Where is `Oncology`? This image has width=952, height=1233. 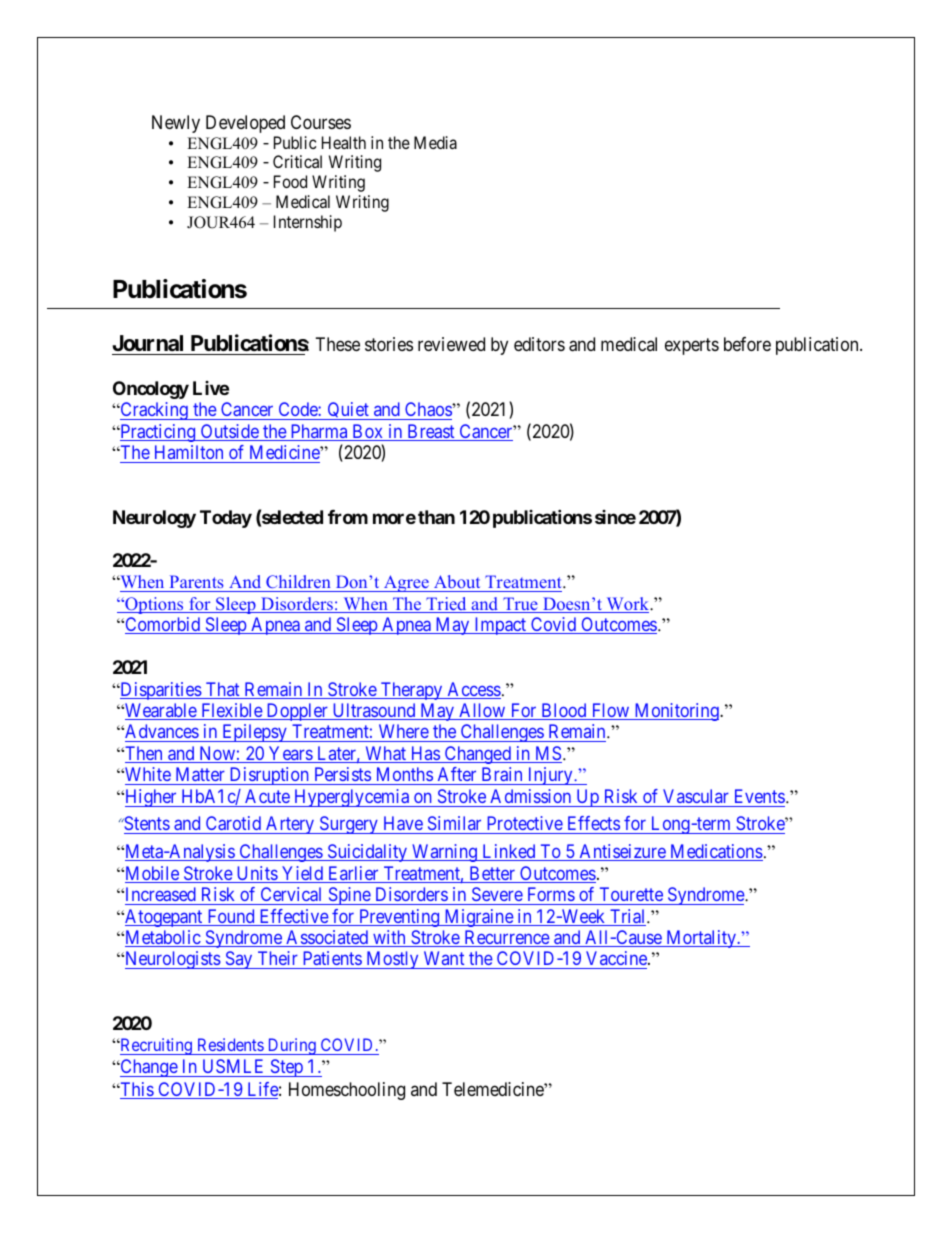 Oncology is located at coordinates (151, 390).
